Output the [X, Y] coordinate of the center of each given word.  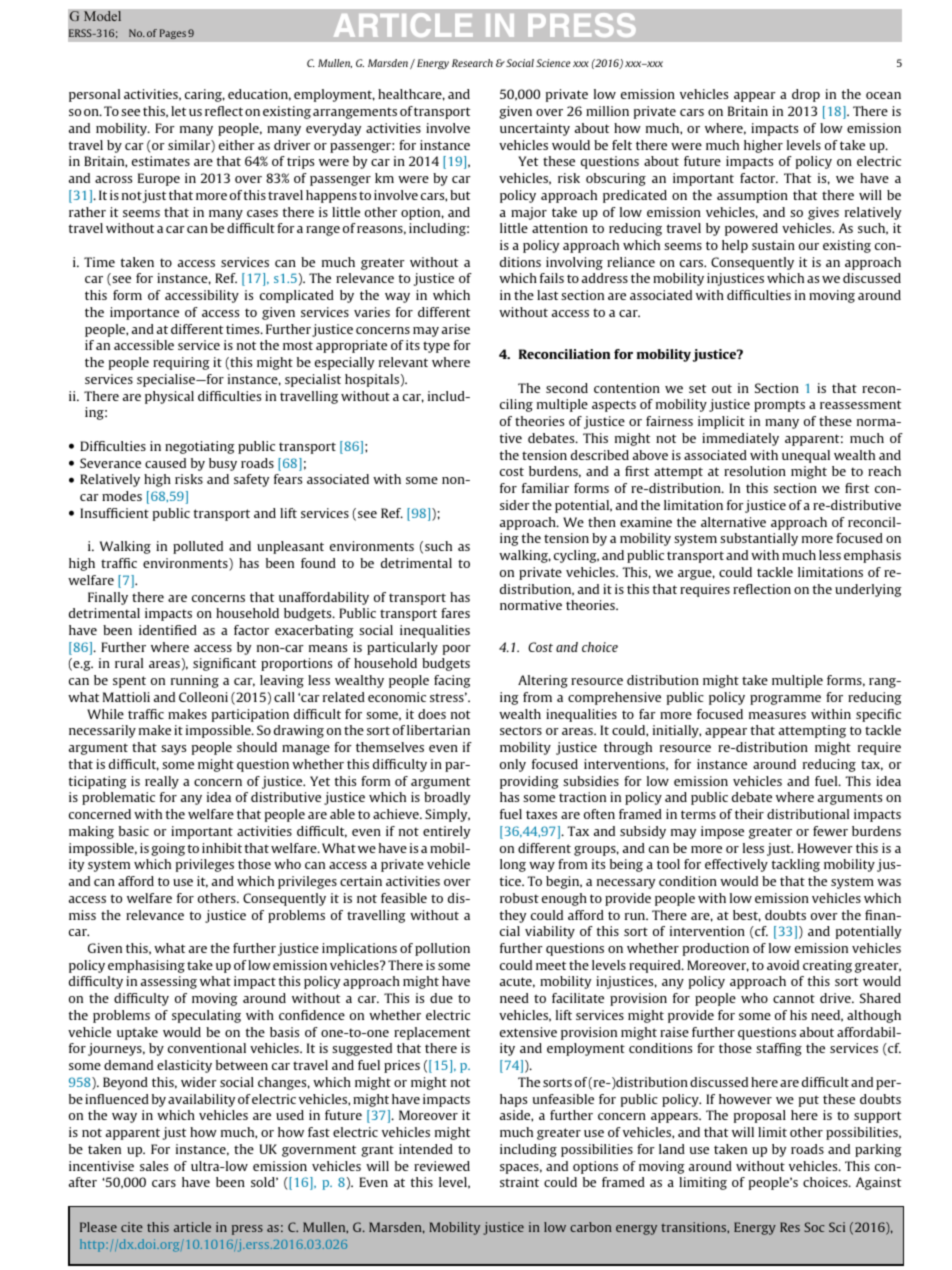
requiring [181, 363]
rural [129, 663]
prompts [779, 406]
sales [154, 1166]
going [168, 849]
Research [472, 63]
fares [455, 613]
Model [102, 16]
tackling [796, 865]
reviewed [442, 1166]
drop [806, 95]
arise [456, 329]
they [513, 916]
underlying [868, 590]
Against [878, 1183]
